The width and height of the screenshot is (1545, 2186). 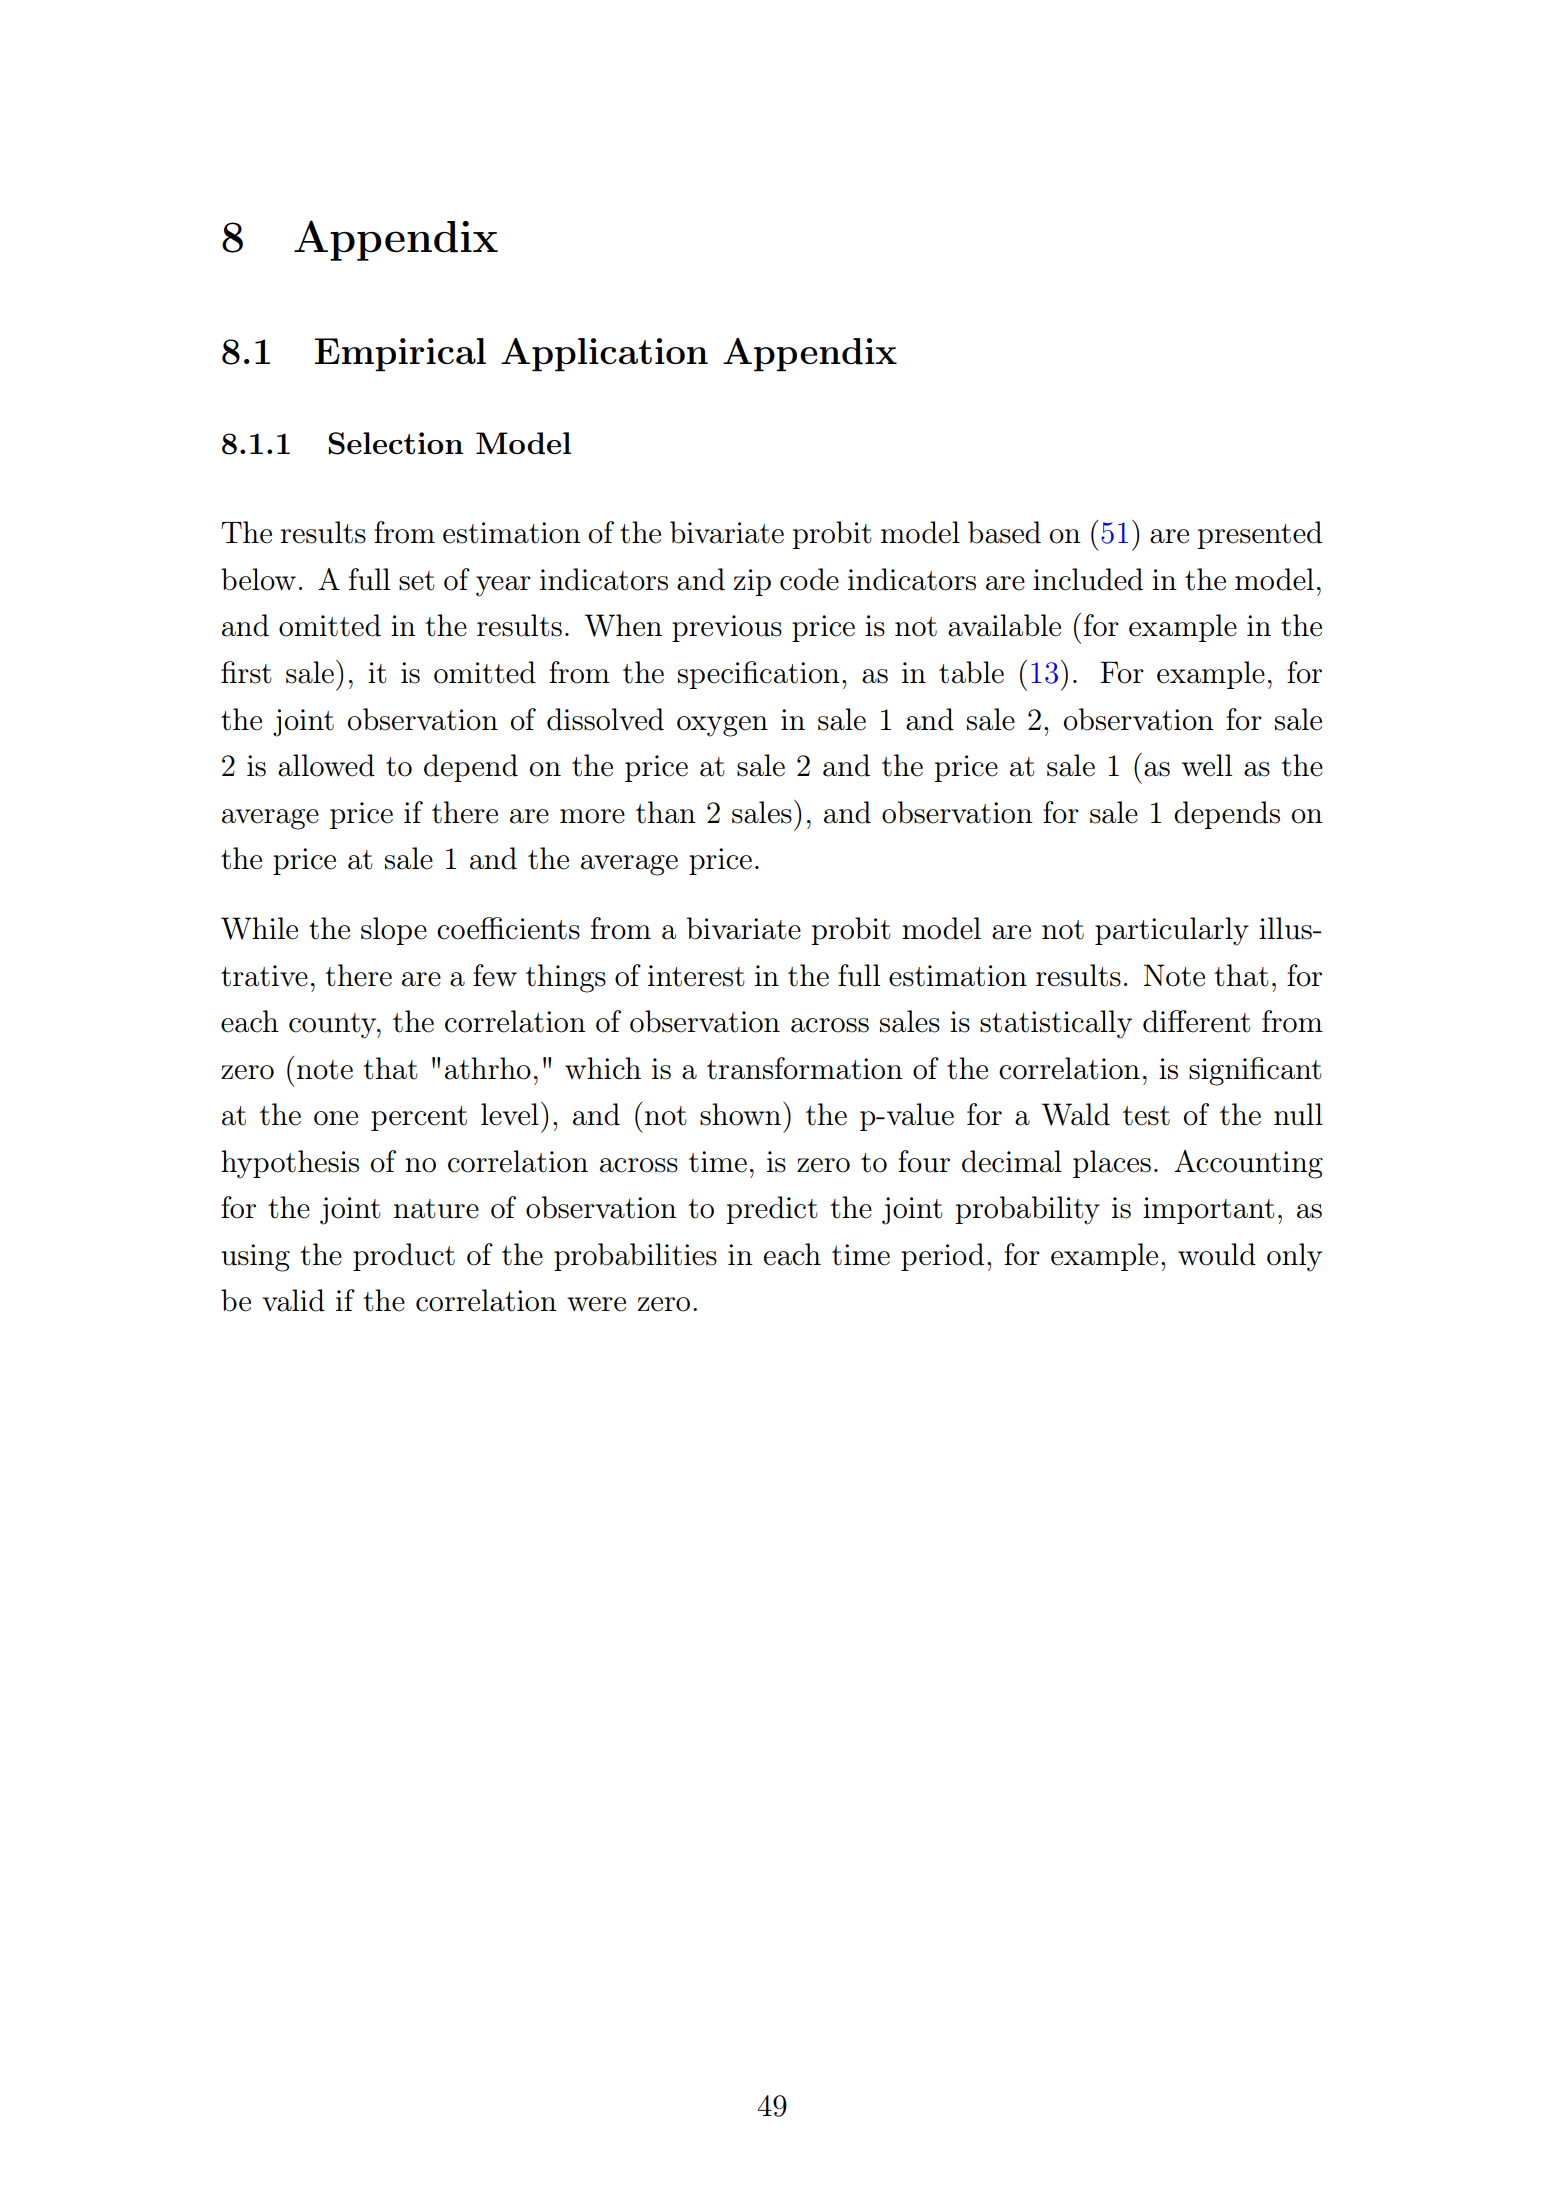 I want to click on allowed, so click(x=326, y=765).
